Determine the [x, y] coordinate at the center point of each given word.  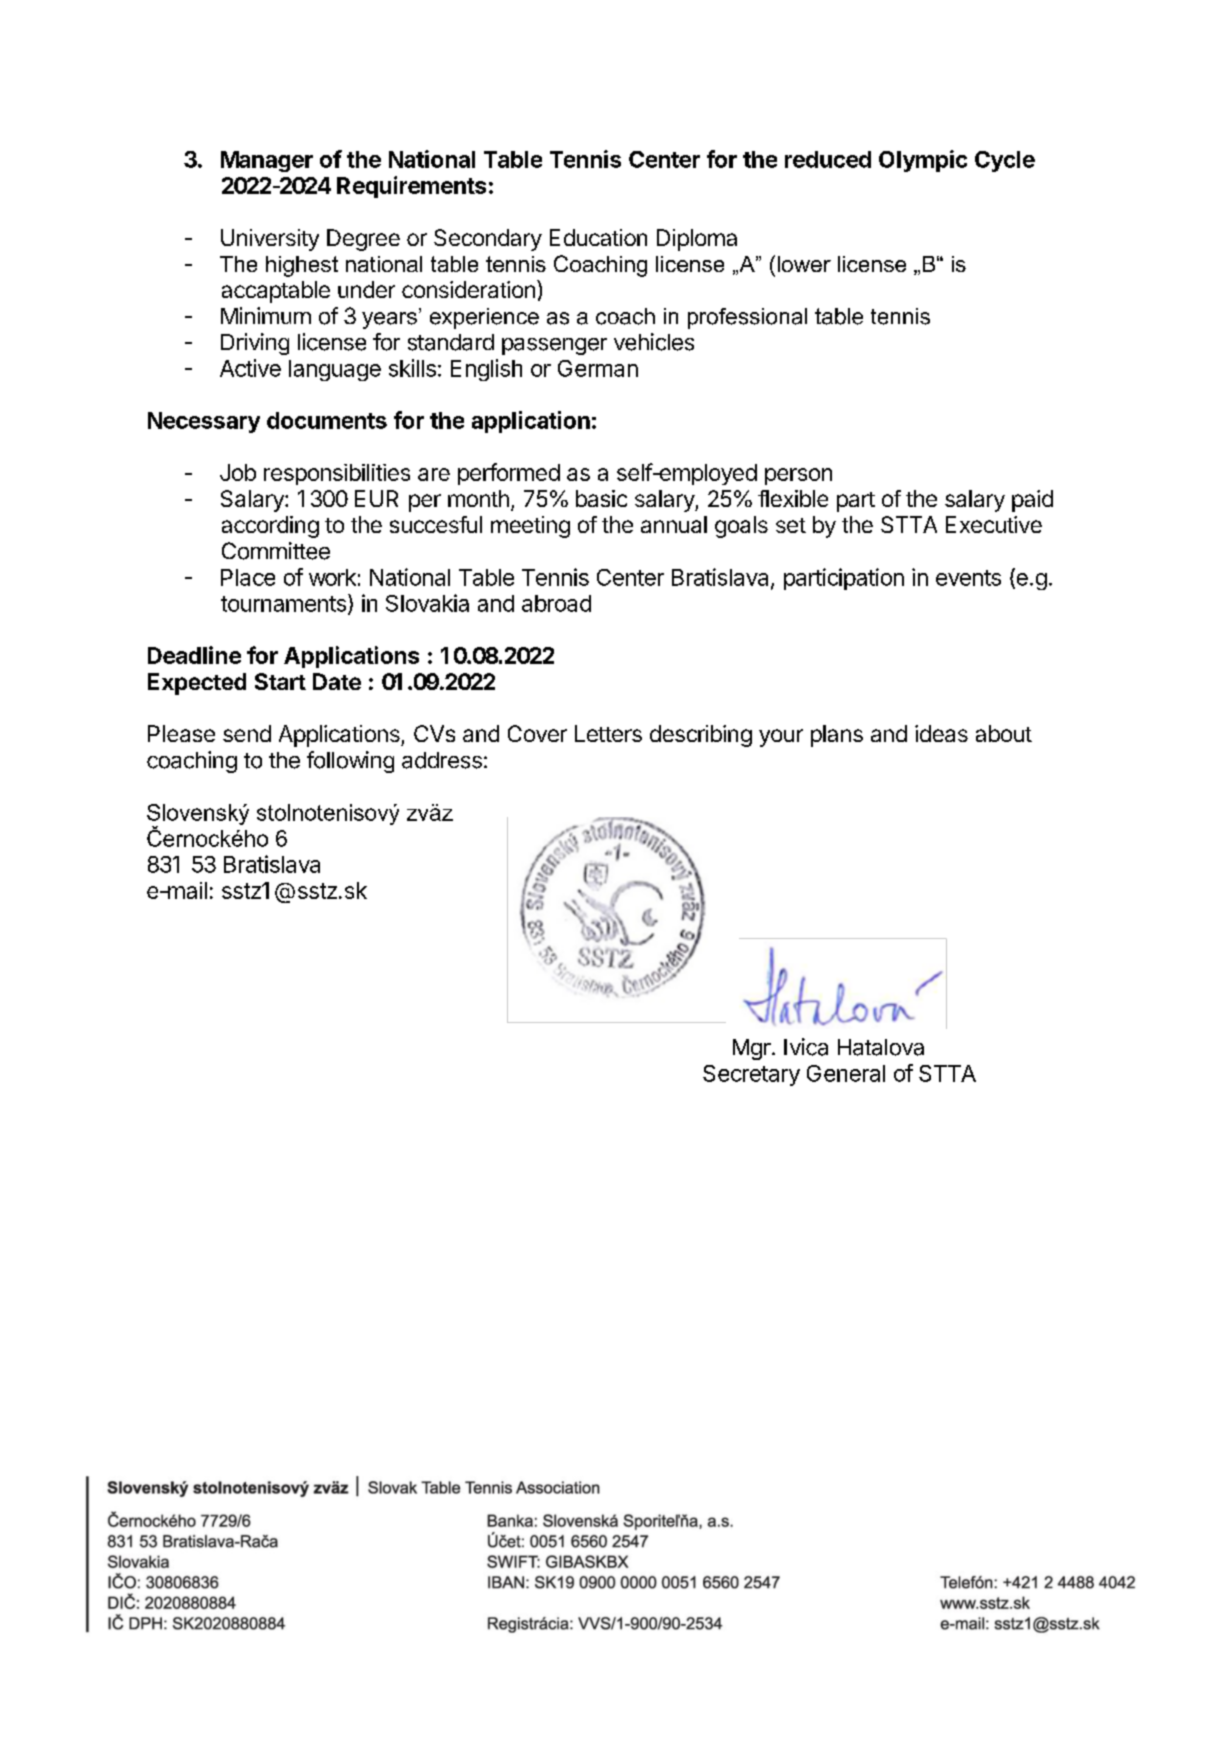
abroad [556, 603]
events [968, 578]
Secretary [751, 1075]
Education [598, 237]
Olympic [923, 161]
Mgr [753, 1049]
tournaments [285, 604]
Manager [267, 161]
